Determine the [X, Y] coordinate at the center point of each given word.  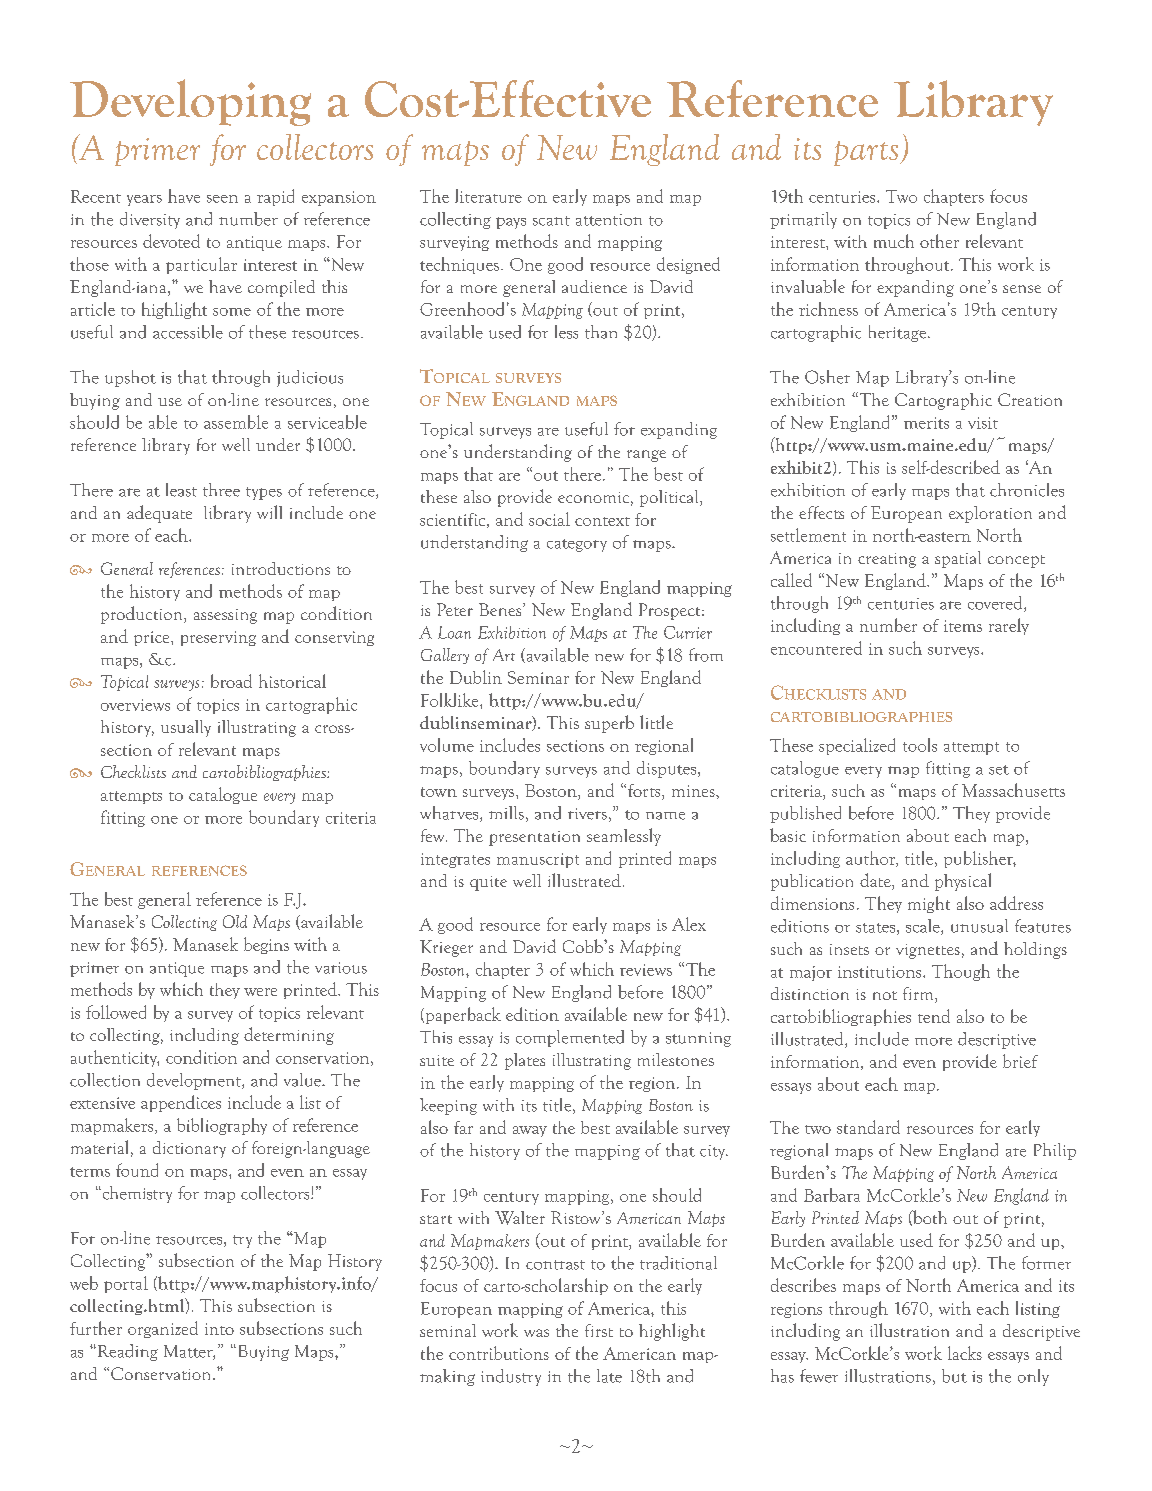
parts [867, 153]
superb [609, 724]
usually [186, 728]
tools [920, 745]
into [219, 1329]
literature [488, 196]
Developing [190, 102]
